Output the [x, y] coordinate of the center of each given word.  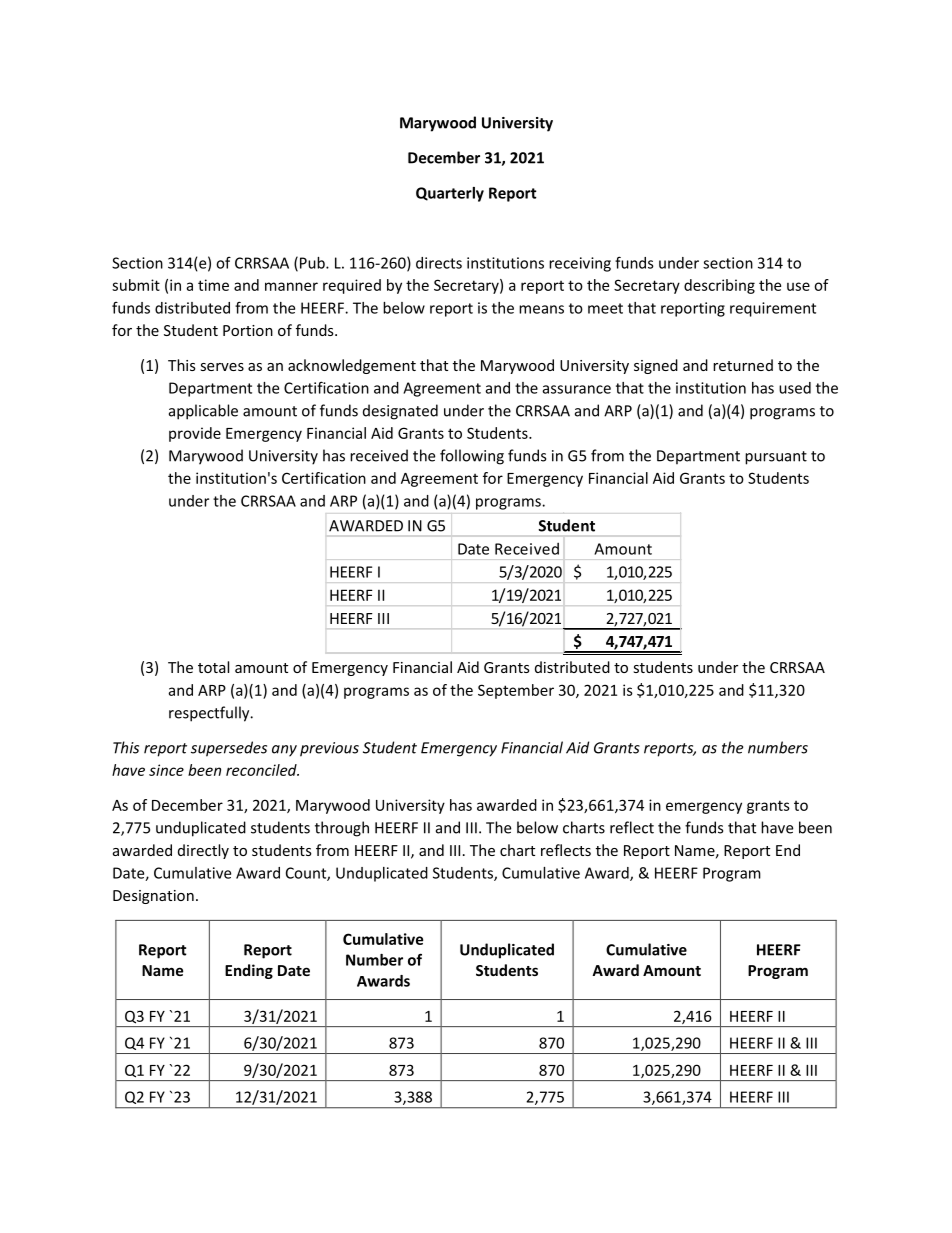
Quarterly [450, 194]
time [213, 285]
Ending [249, 971]
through [342, 829]
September [516, 691]
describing [719, 286]
